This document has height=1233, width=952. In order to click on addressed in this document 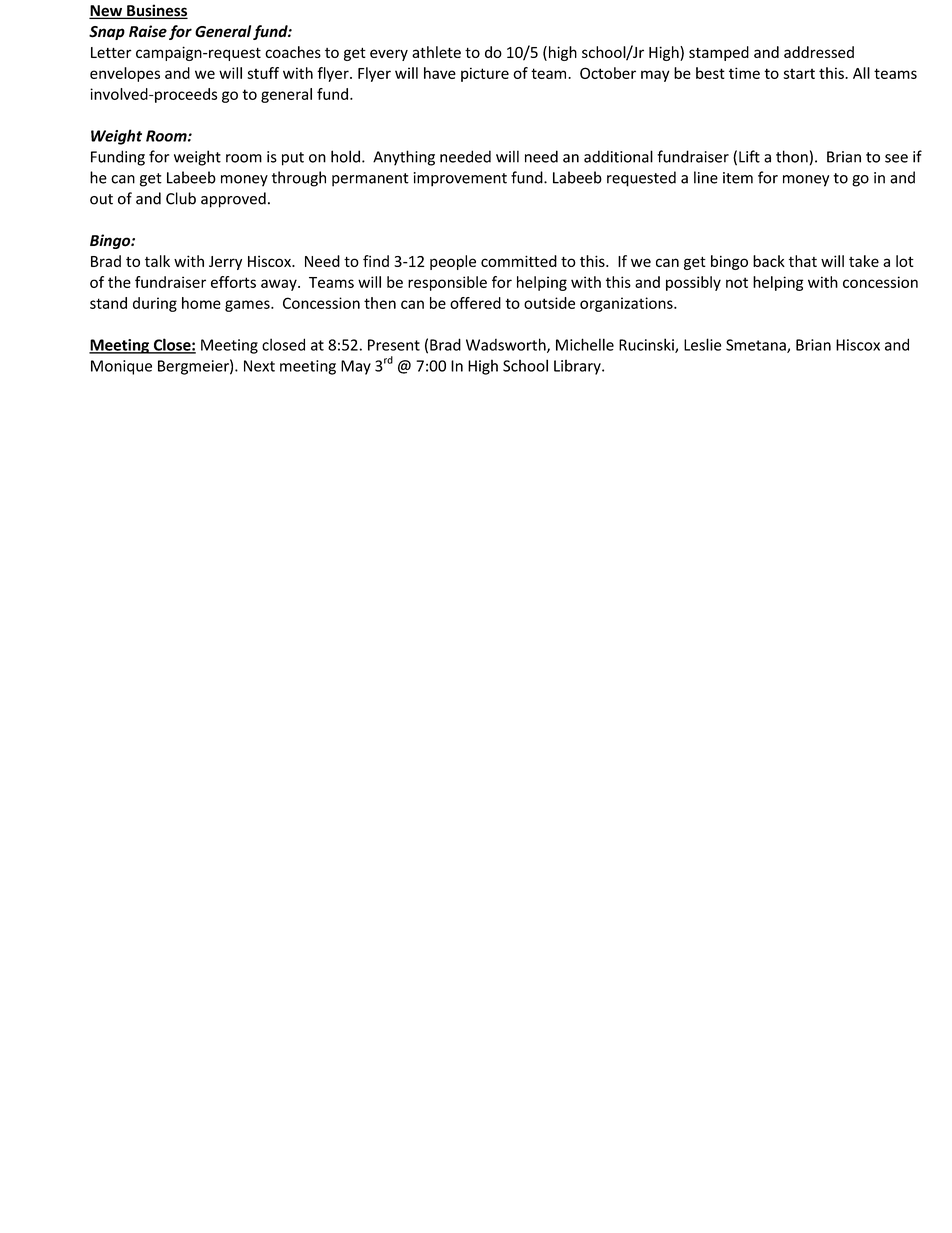, I will do `click(819, 52)`.
